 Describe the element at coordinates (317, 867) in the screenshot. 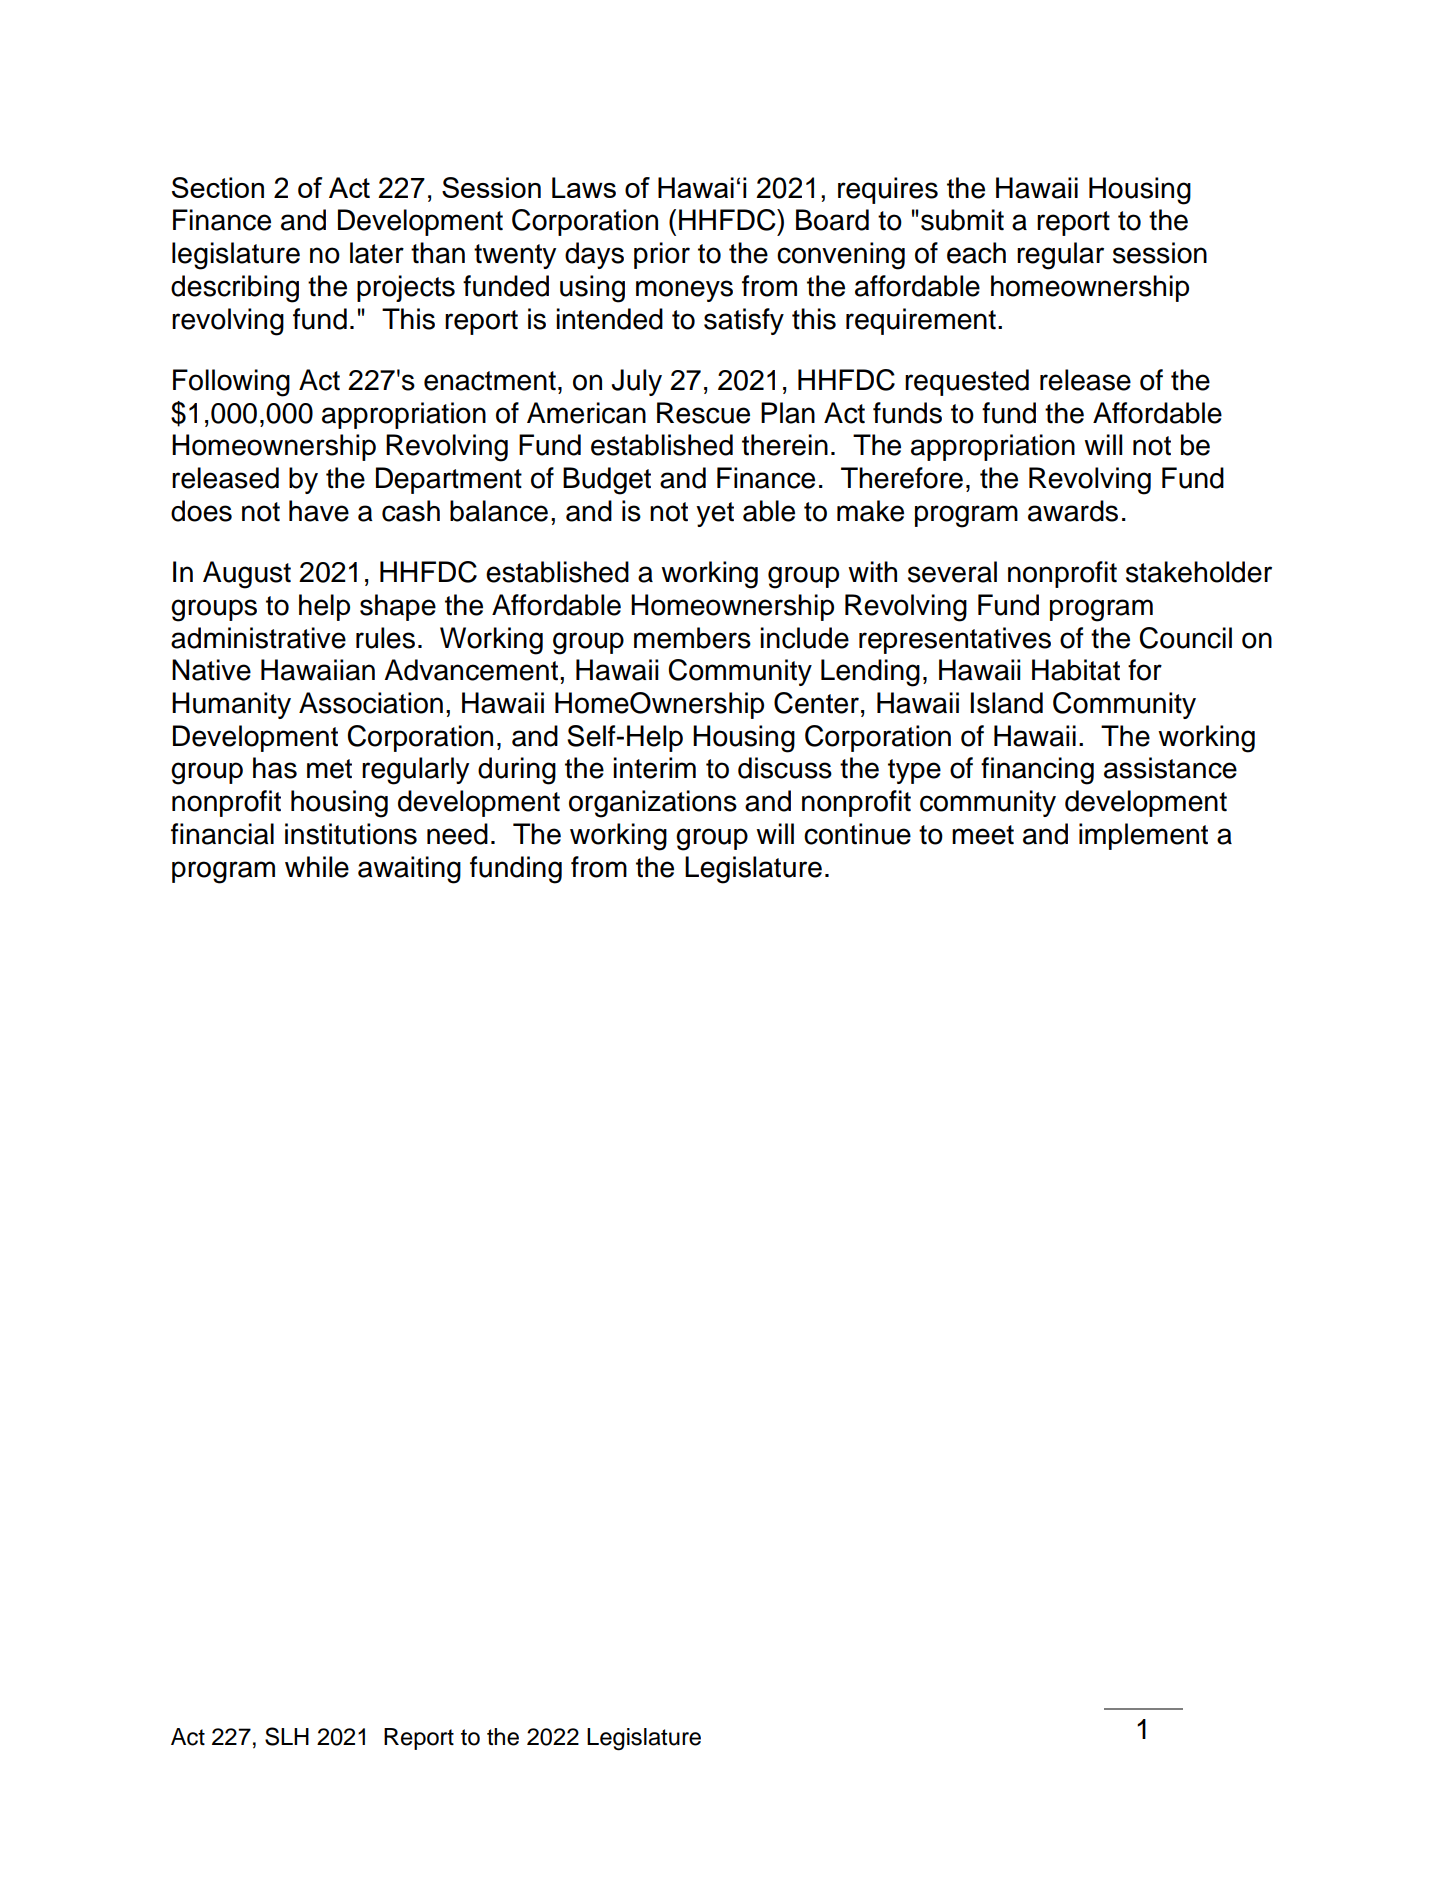

I see `while` at that location.
